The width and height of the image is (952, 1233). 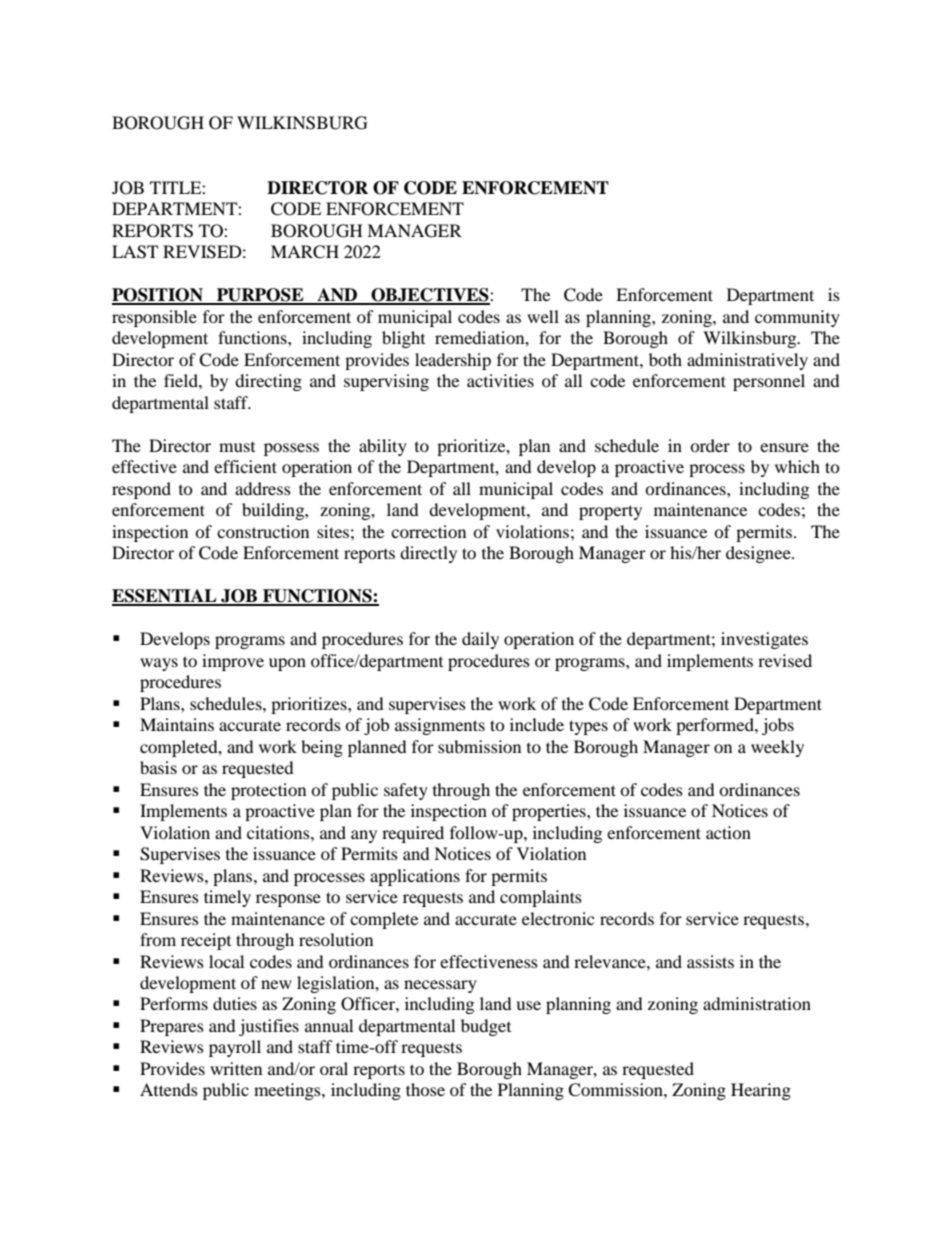 What do you see at coordinates (428, 531) in the image?
I see `correction` at bounding box center [428, 531].
